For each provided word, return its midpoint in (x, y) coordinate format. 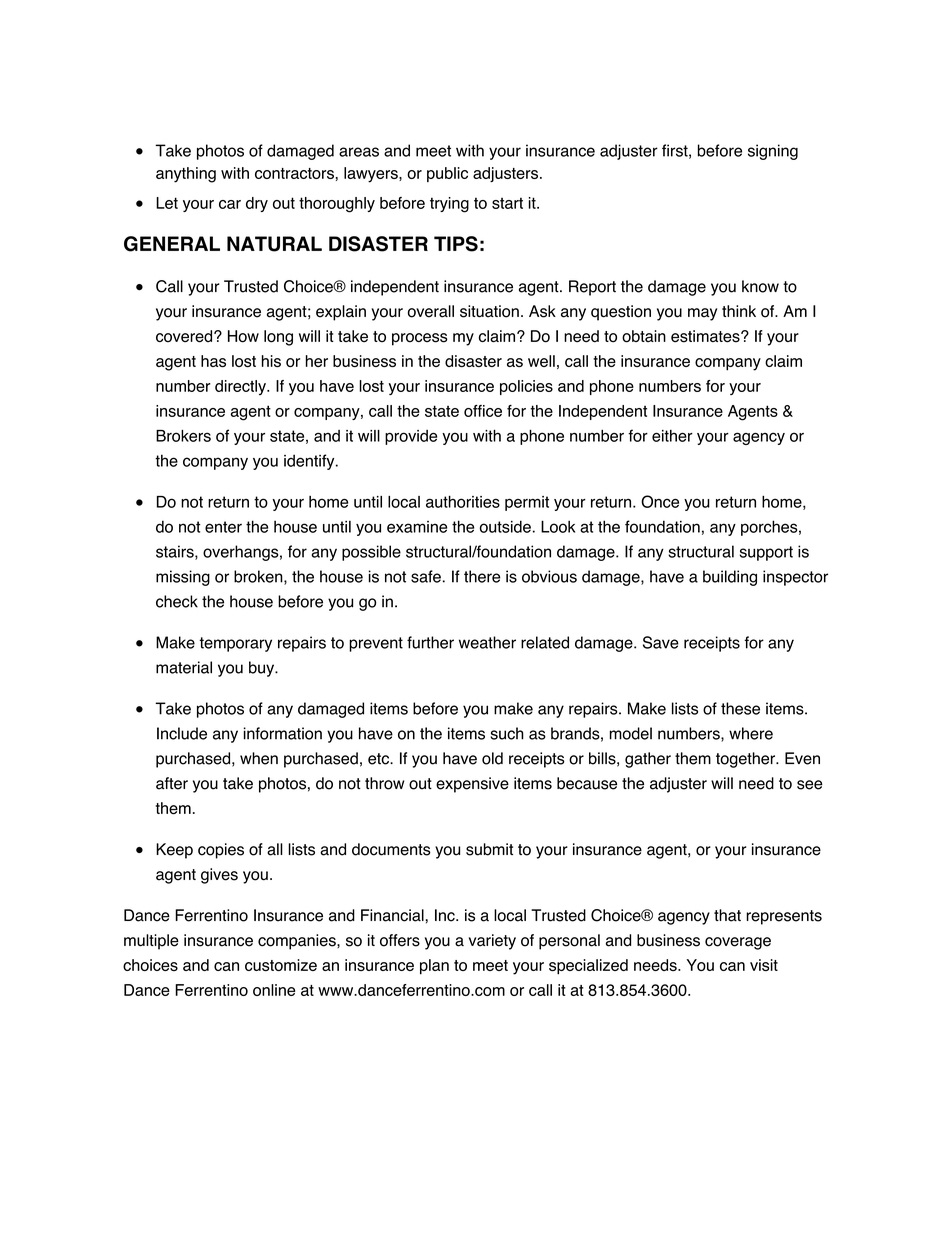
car (230, 204)
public (447, 174)
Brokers (183, 436)
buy (263, 669)
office (483, 411)
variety (492, 942)
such (507, 733)
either (672, 436)
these (740, 708)
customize (281, 965)
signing (773, 152)
